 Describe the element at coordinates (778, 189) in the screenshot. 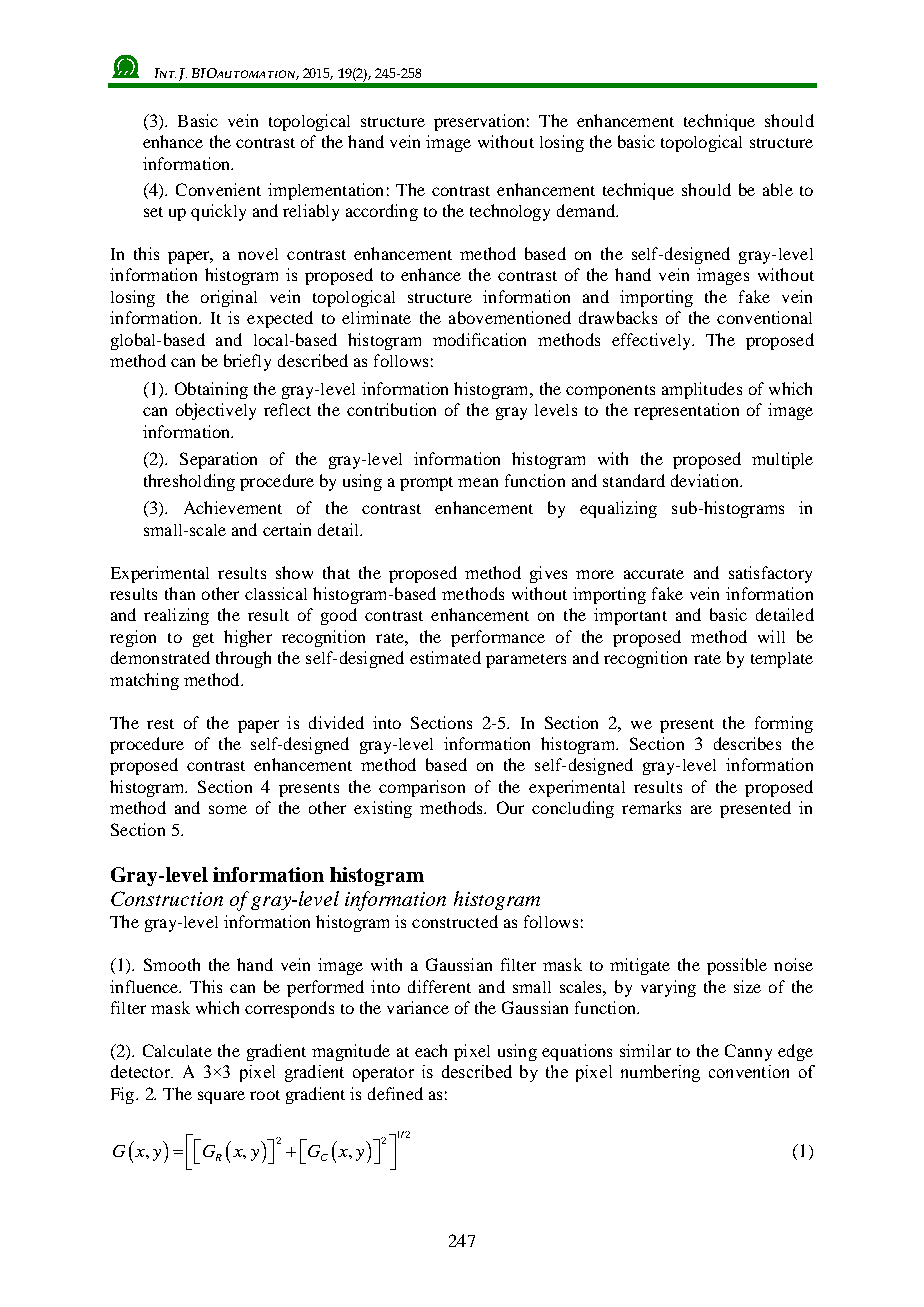

I see `able` at that location.
